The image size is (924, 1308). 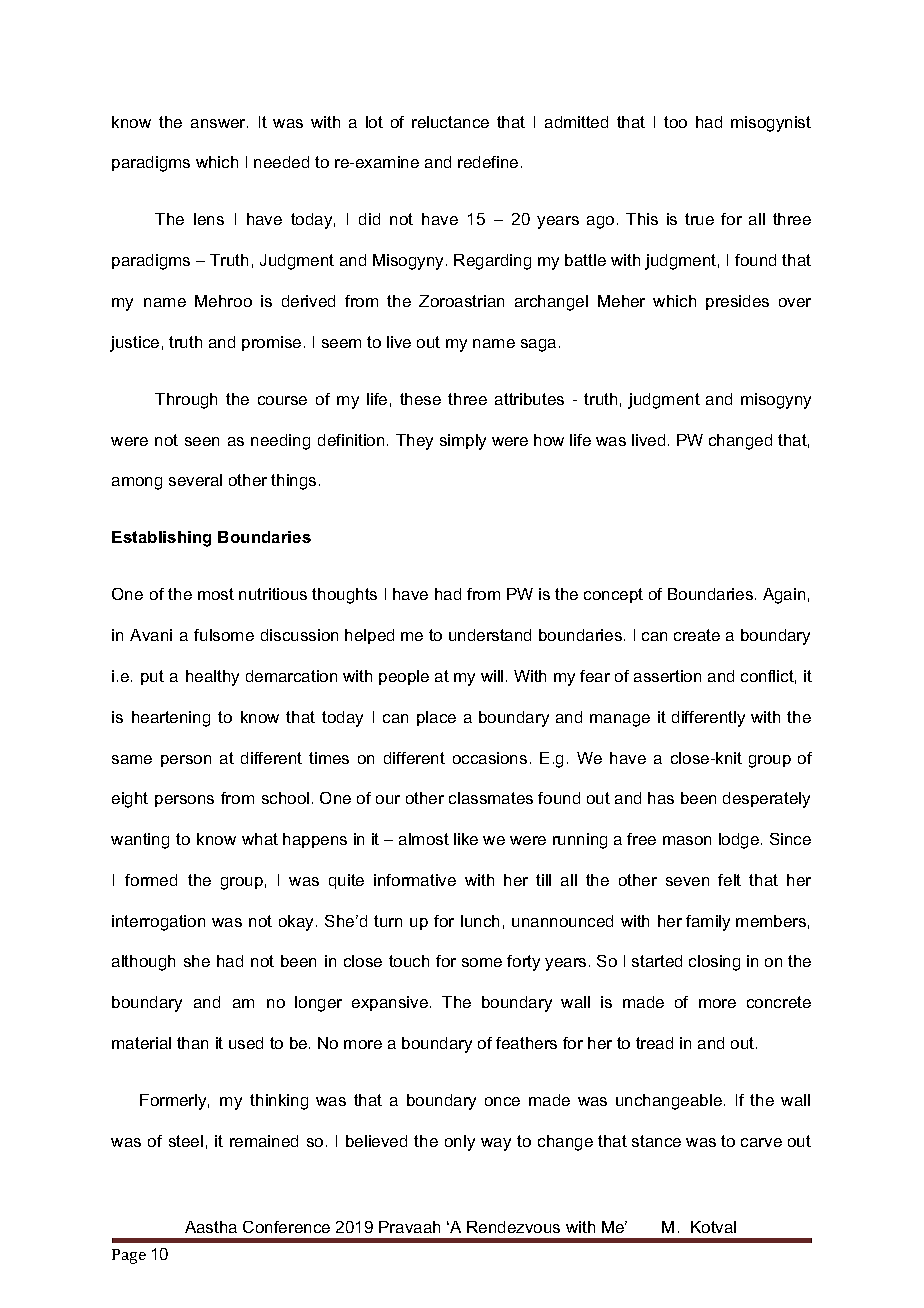 I want to click on redefine, so click(x=488, y=162).
